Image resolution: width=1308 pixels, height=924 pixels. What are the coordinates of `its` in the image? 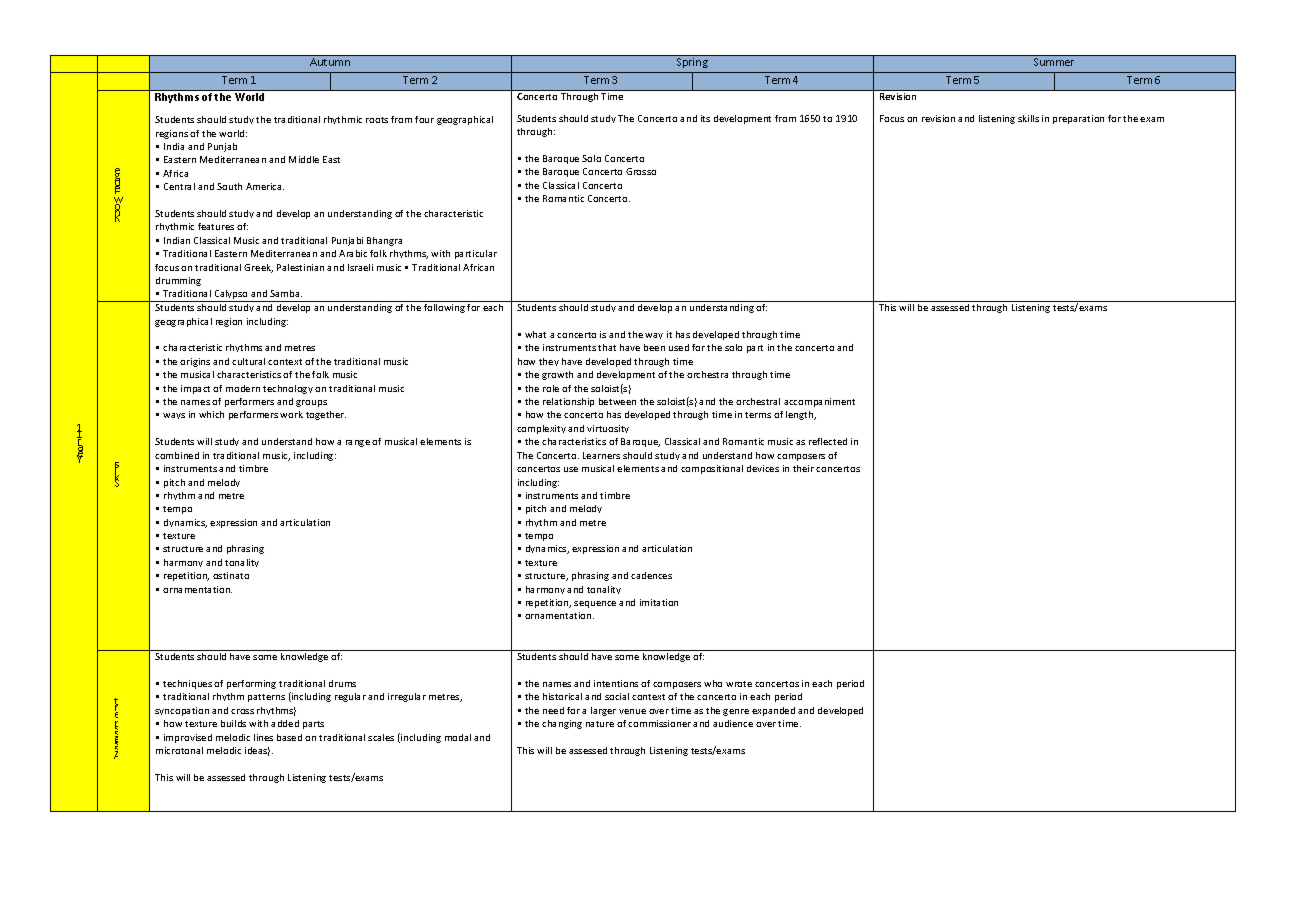 It's located at (705, 118).
